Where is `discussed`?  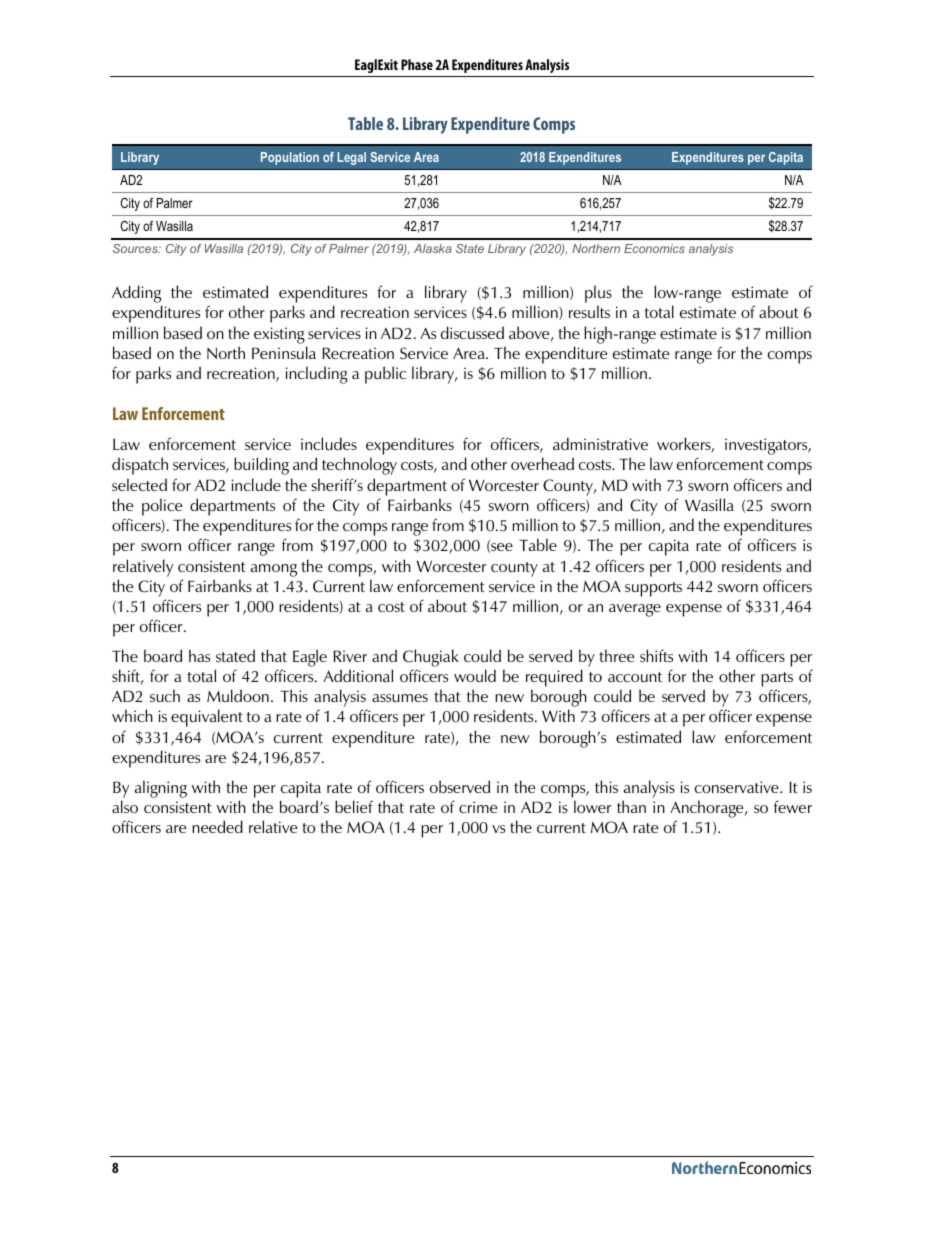
discussed is located at coordinates (472, 332).
